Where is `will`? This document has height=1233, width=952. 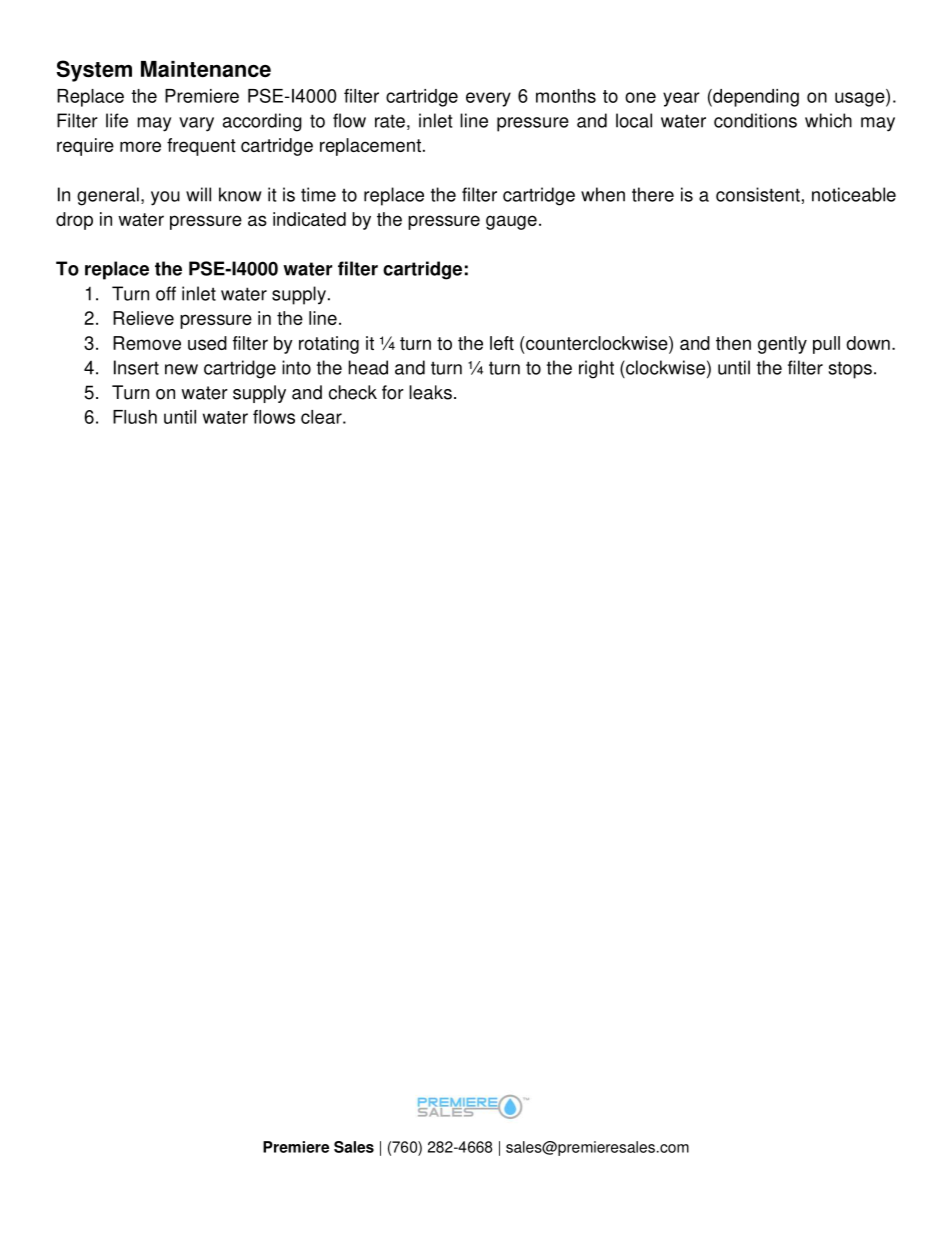 will is located at coordinates (198, 194).
